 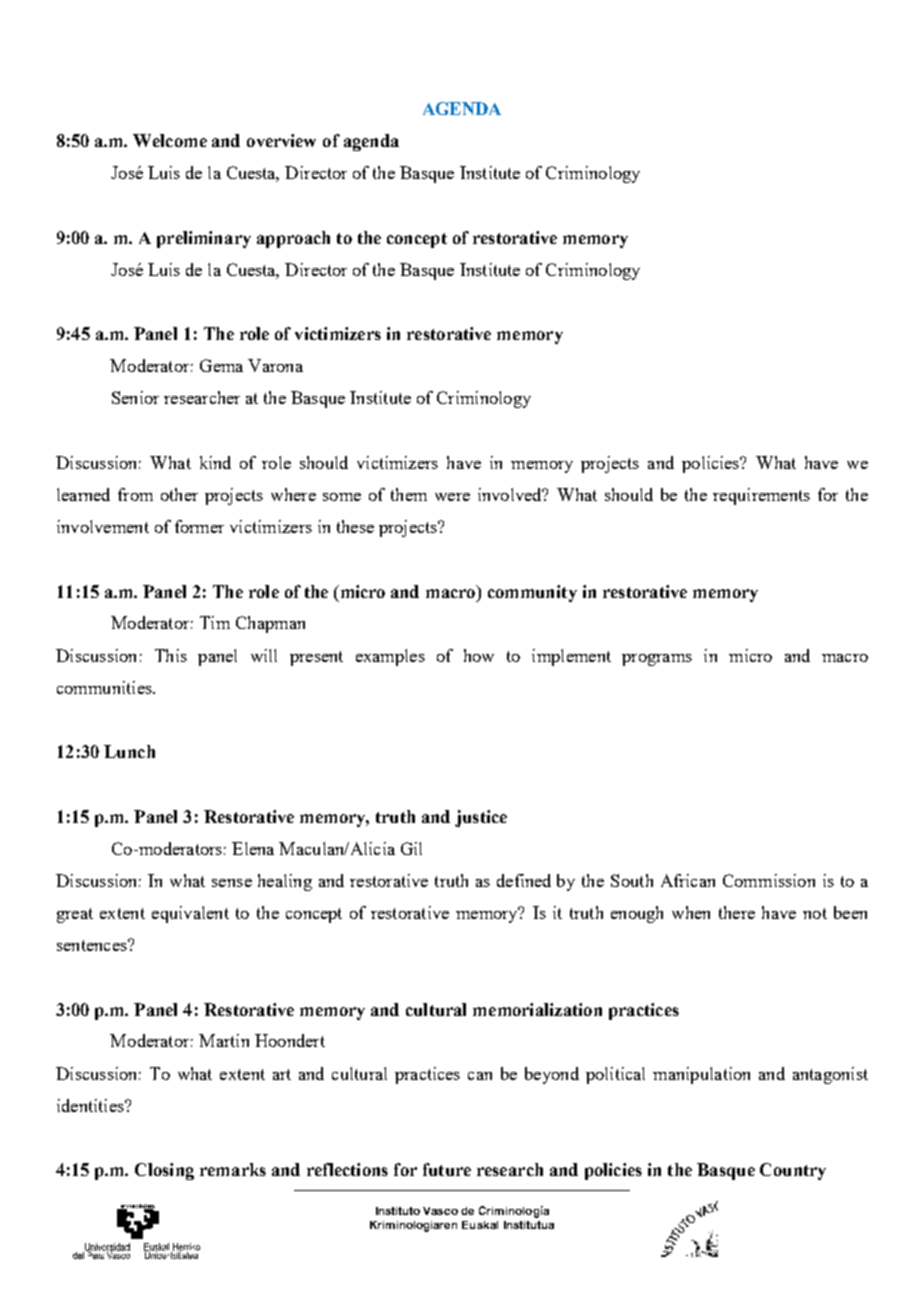 I want to click on programs, so click(x=657, y=660).
